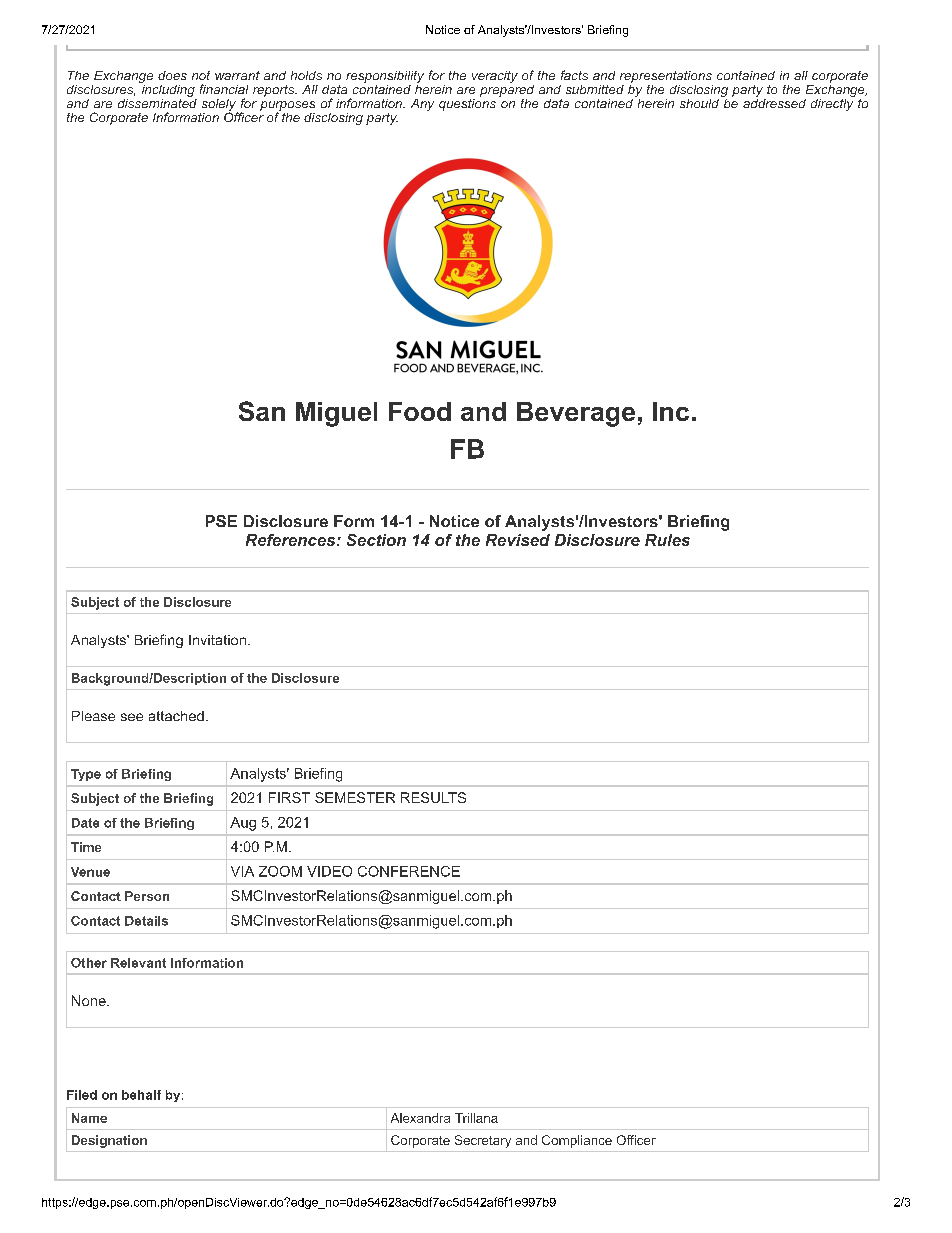 This screenshot has height=1233, width=952. Describe the element at coordinates (577, 1141) in the screenshot. I see `Compliance` at that location.
